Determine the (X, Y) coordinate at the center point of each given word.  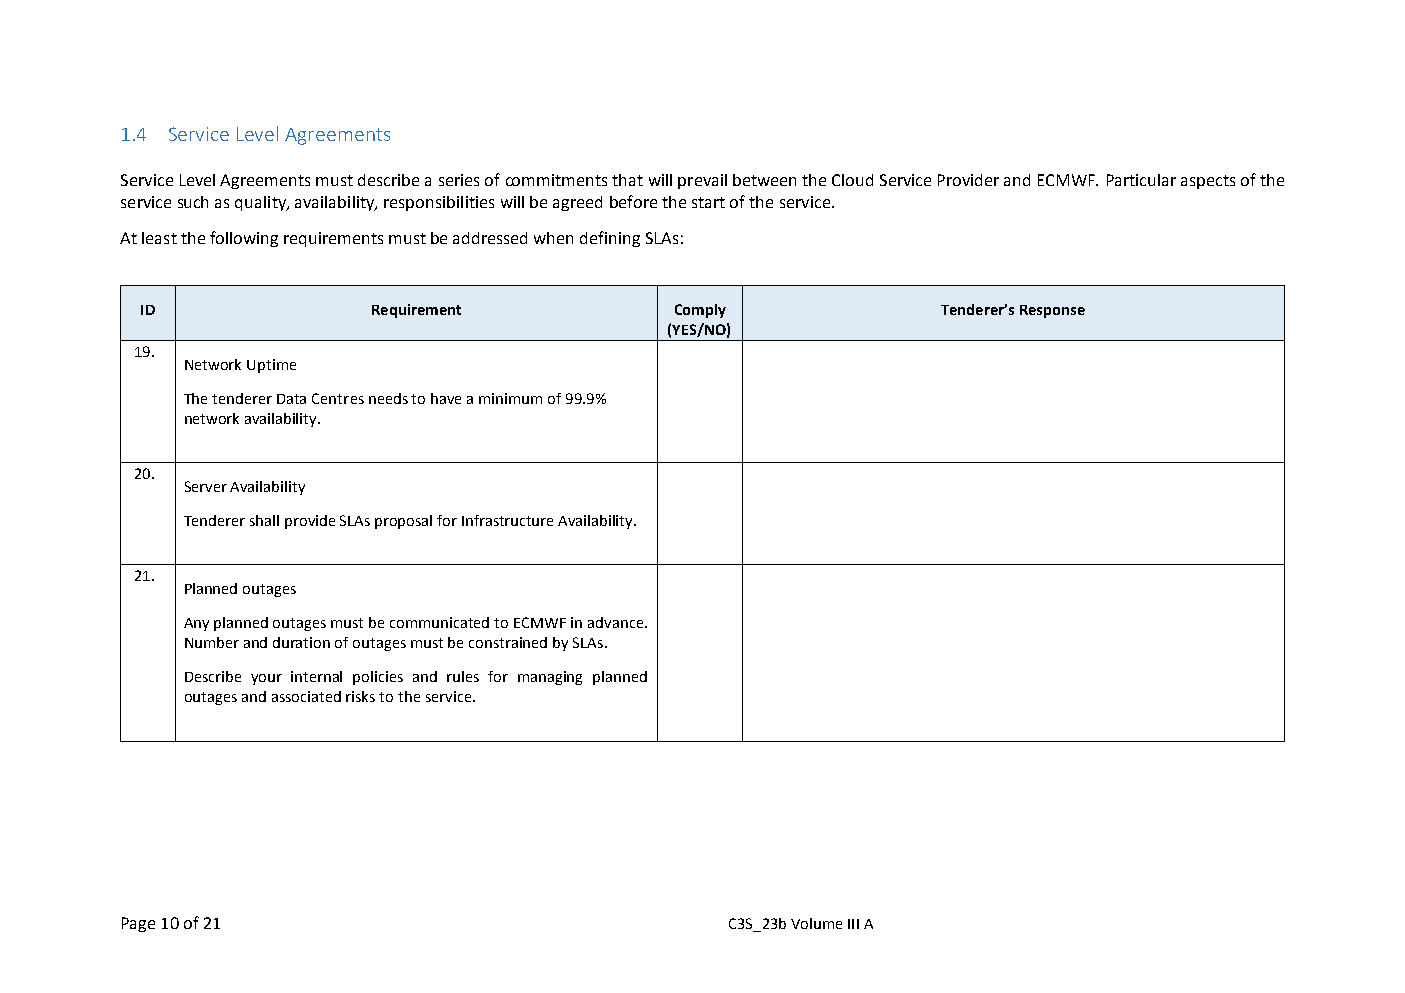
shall (264, 520)
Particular (1141, 180)
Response (1052, 311)
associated (306, 696)
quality (261, 203)
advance (617, 622)
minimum (510, 398)
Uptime (271, 366)
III (853, 924)
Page (138, 924)
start (708, 202)
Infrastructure (507, 520)
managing (550, 678)
